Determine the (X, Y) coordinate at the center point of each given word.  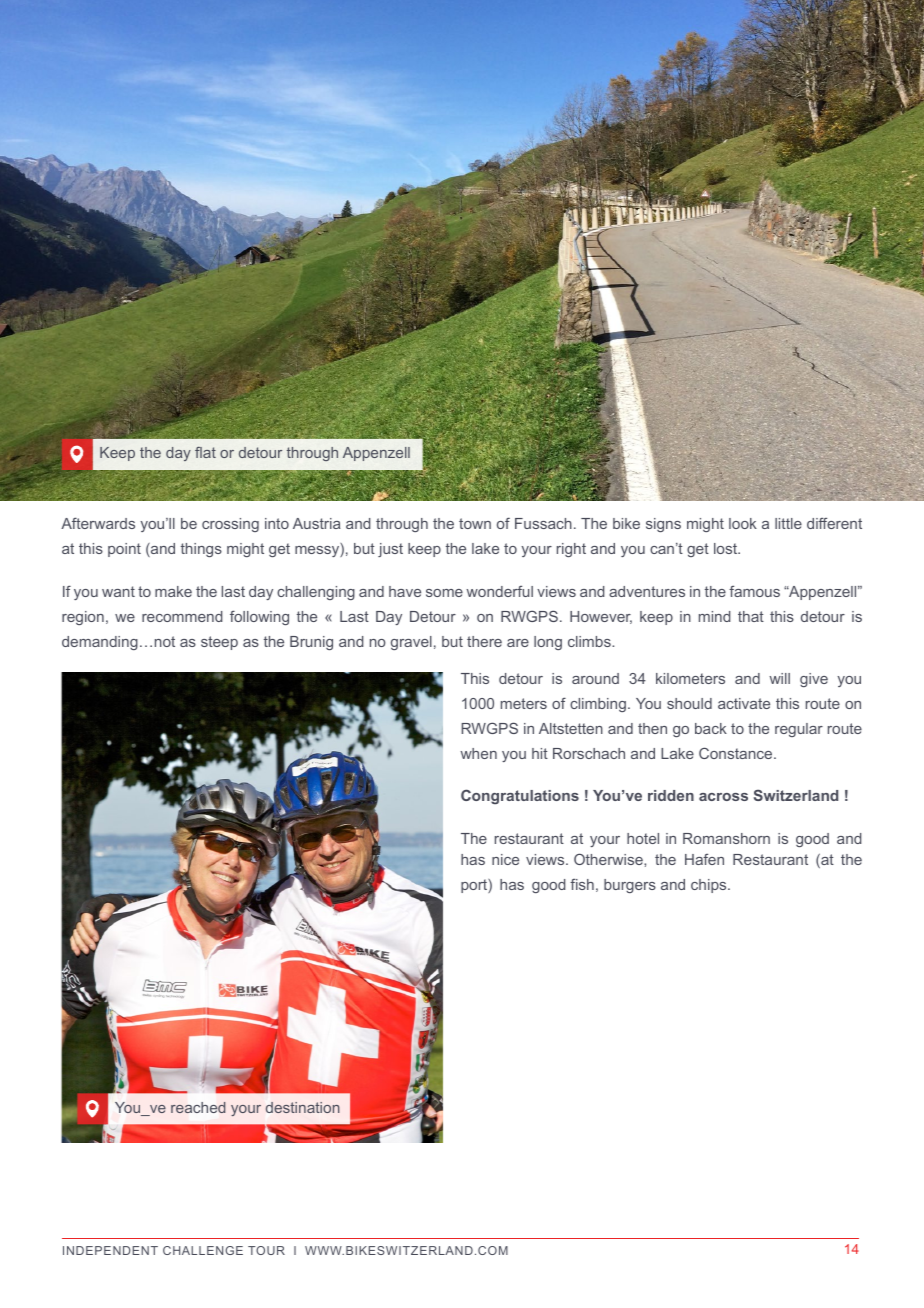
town (475, 523)
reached (198, 1107)
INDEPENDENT (110, 1250)
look (743, 523)
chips (710, 886)
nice (505, 859)
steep (219, 643)
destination (303, 1107)
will (779, 678)
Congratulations (520, 796)
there (484, 641)
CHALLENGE (203, 1250)
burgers (630, 886)
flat (205, 452)
